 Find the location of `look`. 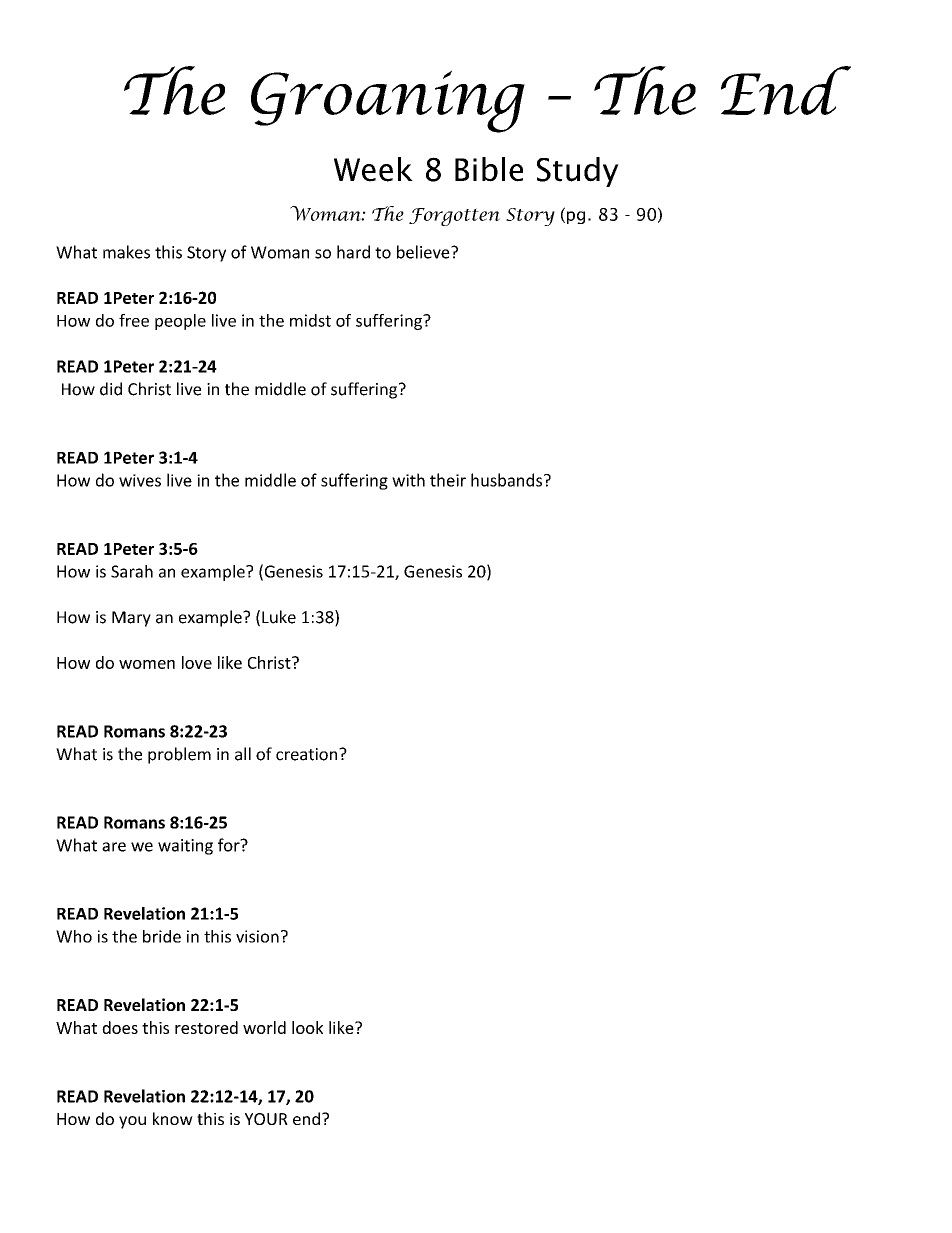

look is located at coordinates (307, 1027).
